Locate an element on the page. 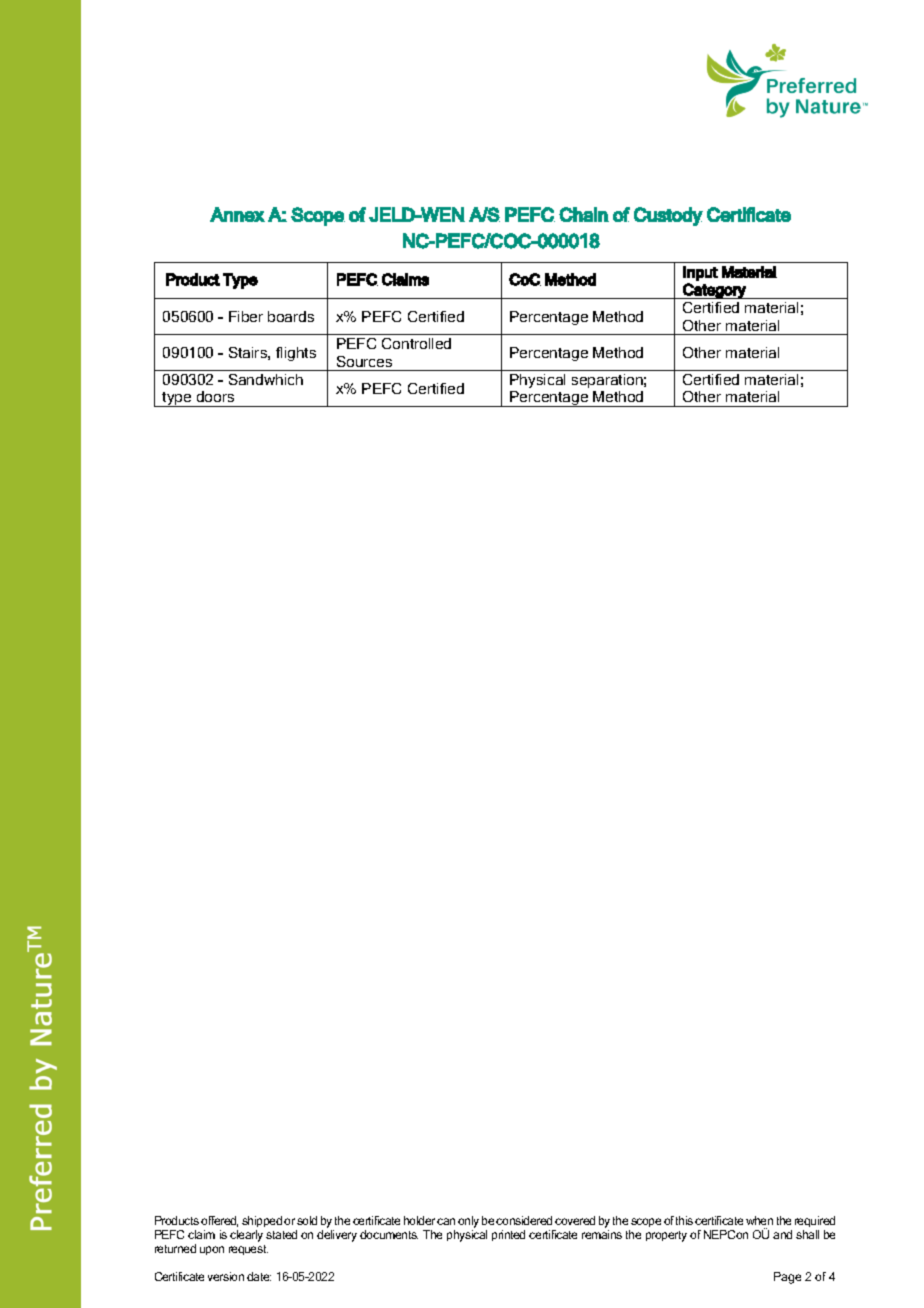 The height and width of the image is (1308, 924). flights is located at coordinates (296, 354).
